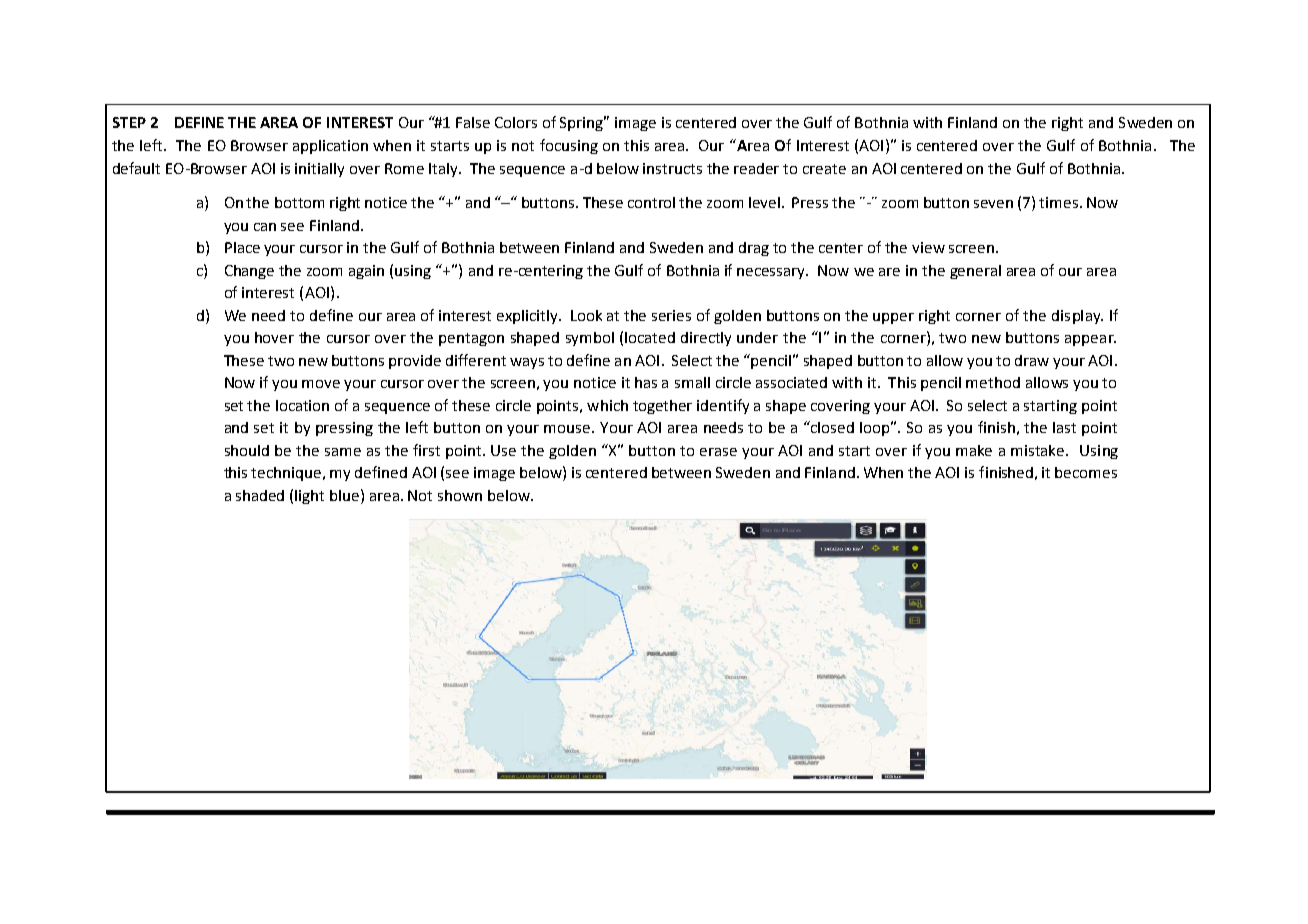  What do you see at coordinates (993, 204) in the screenshot?
I see `seven` at bounding box center [993, 204].
